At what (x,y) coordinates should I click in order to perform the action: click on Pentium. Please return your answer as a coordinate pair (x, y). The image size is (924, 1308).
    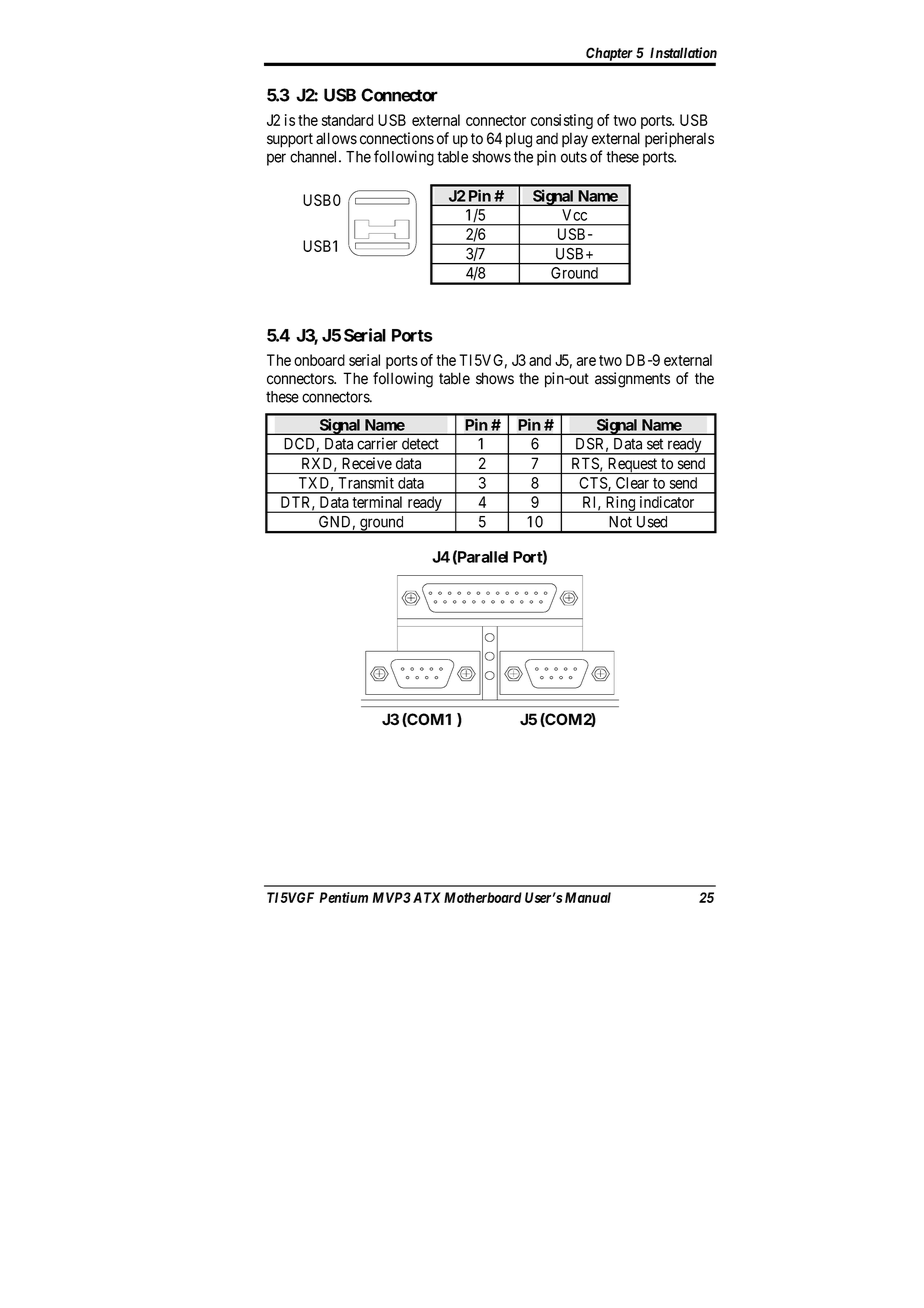
    Looking at the image, I should click on (344, 897).
